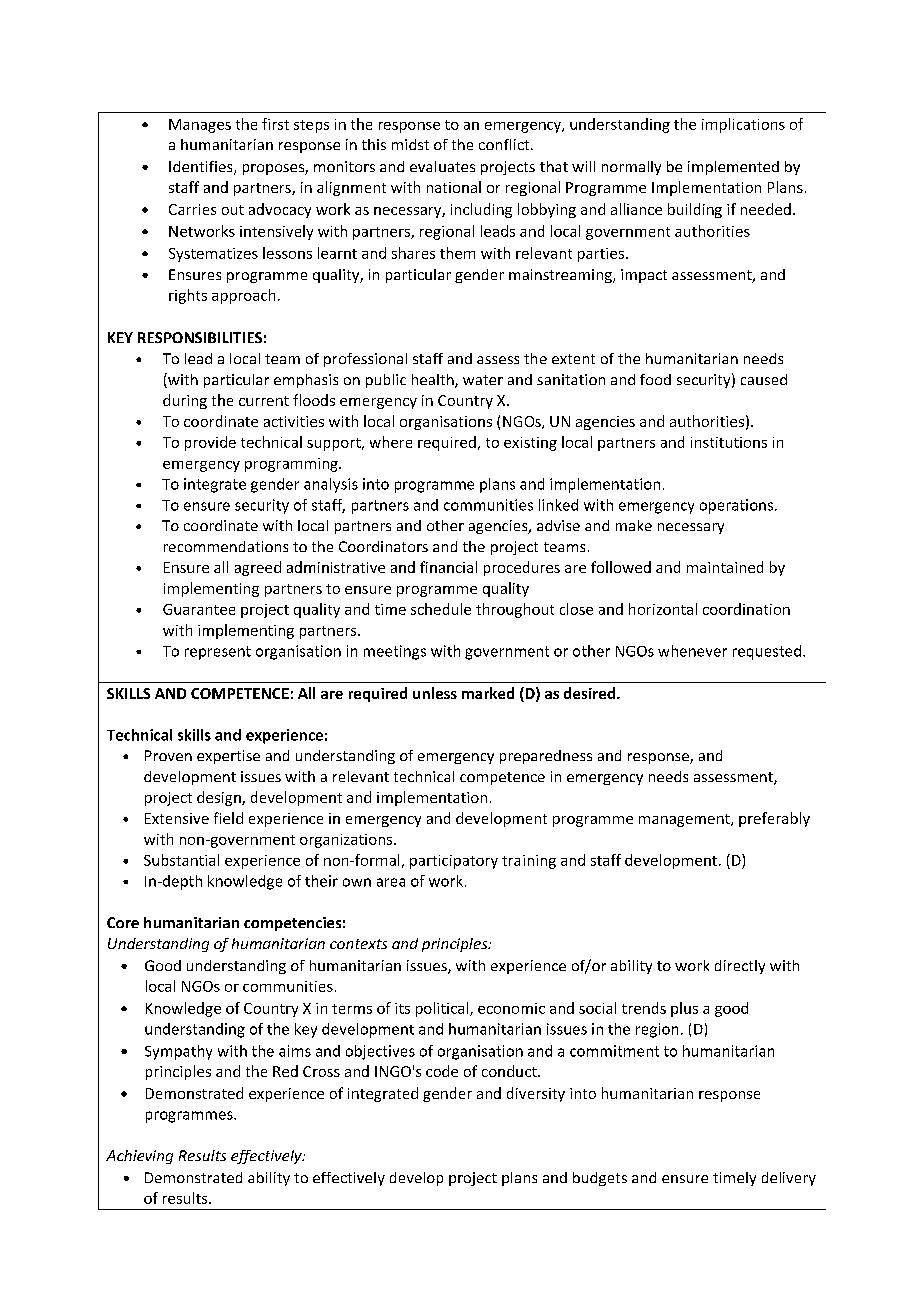 This document has height=1308, width=924. I want to click on Achieving, so click(139, 1157).
